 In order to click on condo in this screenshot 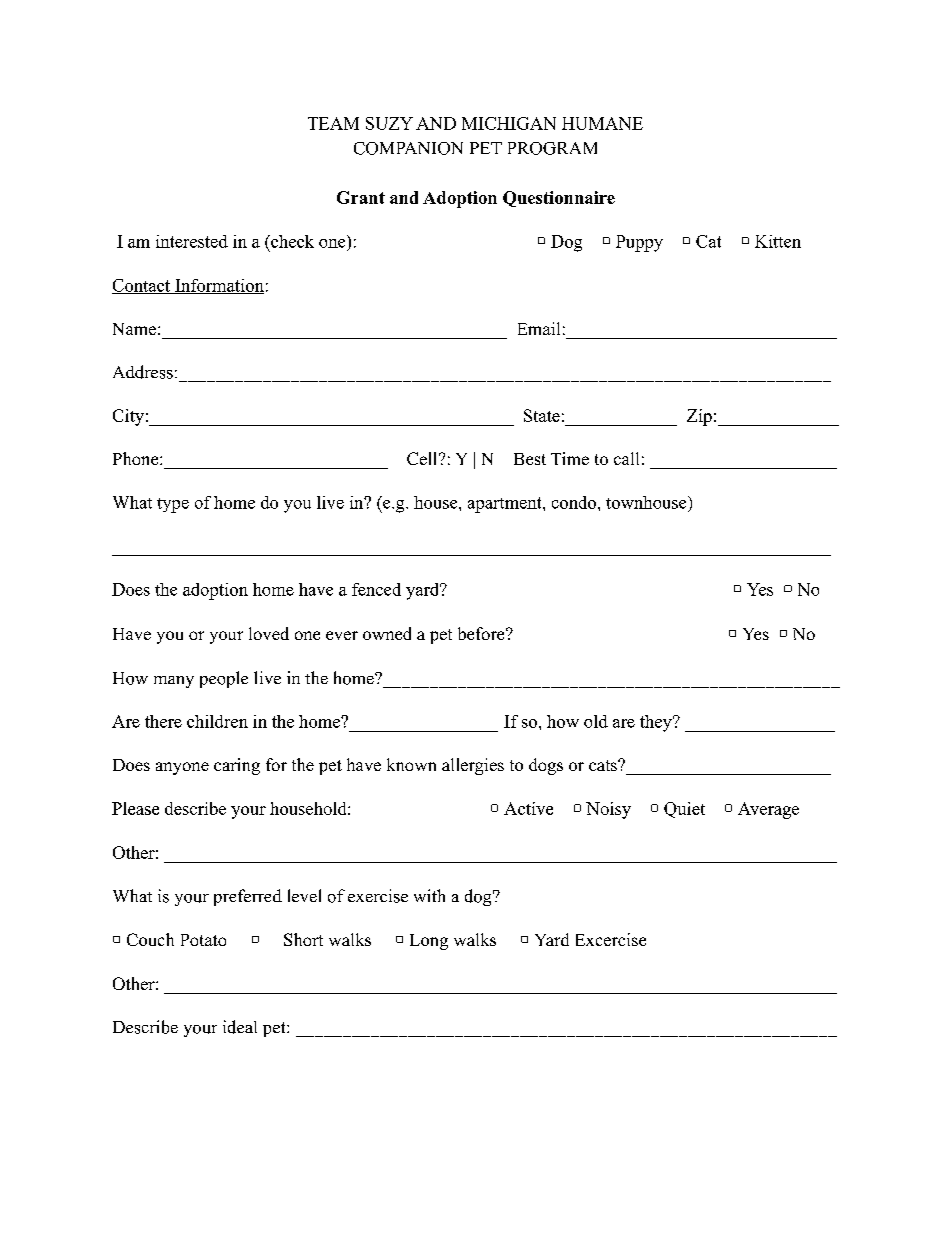, I will do `click(574, 502)`.
